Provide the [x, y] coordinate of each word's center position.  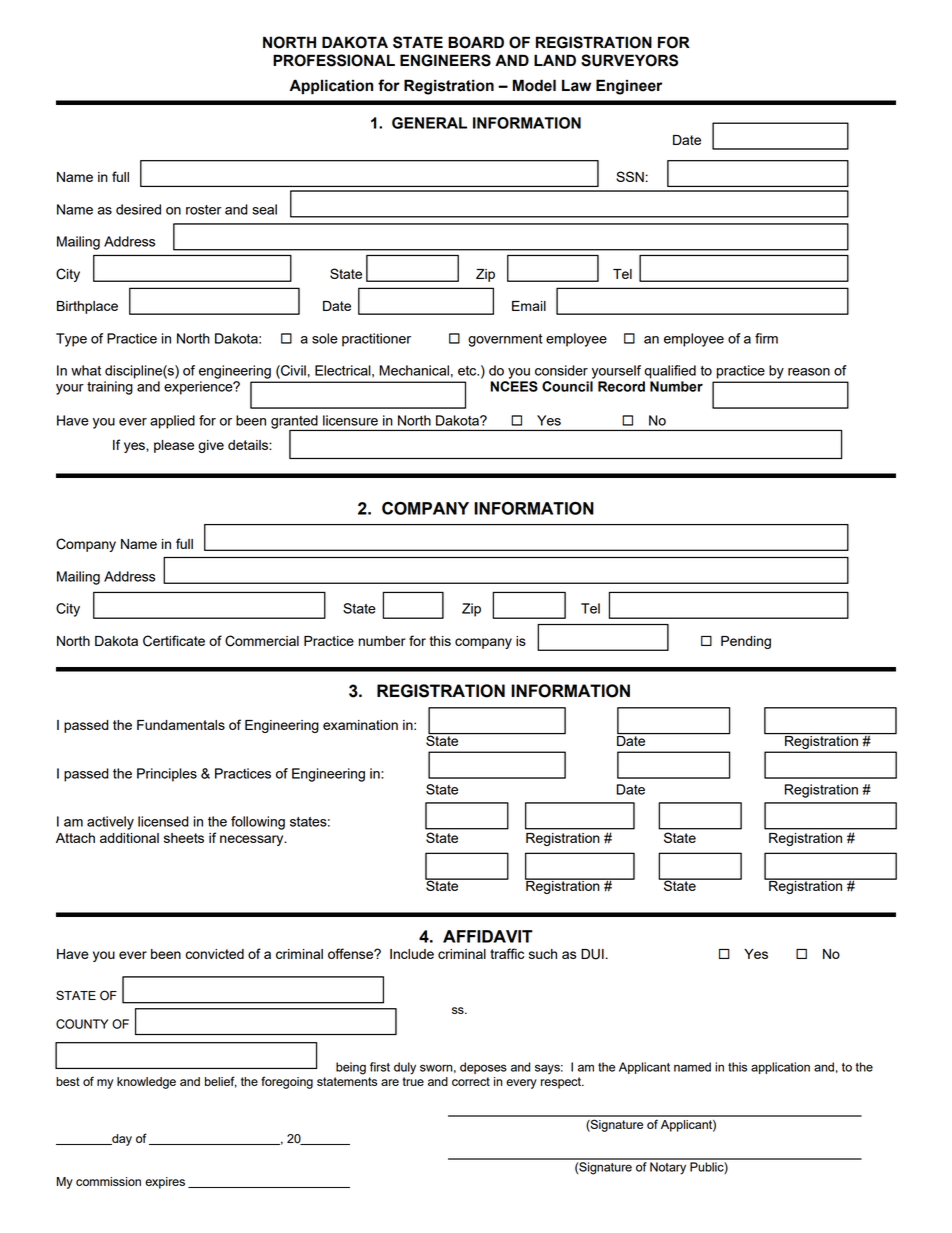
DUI [592, 954]
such [543, 954]
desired [138, 209]
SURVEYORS [629, 60]
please [174, 446]
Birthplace [87, 307]
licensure [350, 420]
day [121, 1140]
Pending [746, 642]
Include [412, 954]
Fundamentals [181, 725]
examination [360, 725]
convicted [215, 954]
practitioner [376, 340]
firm [766, 338]
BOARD [476, 42]
